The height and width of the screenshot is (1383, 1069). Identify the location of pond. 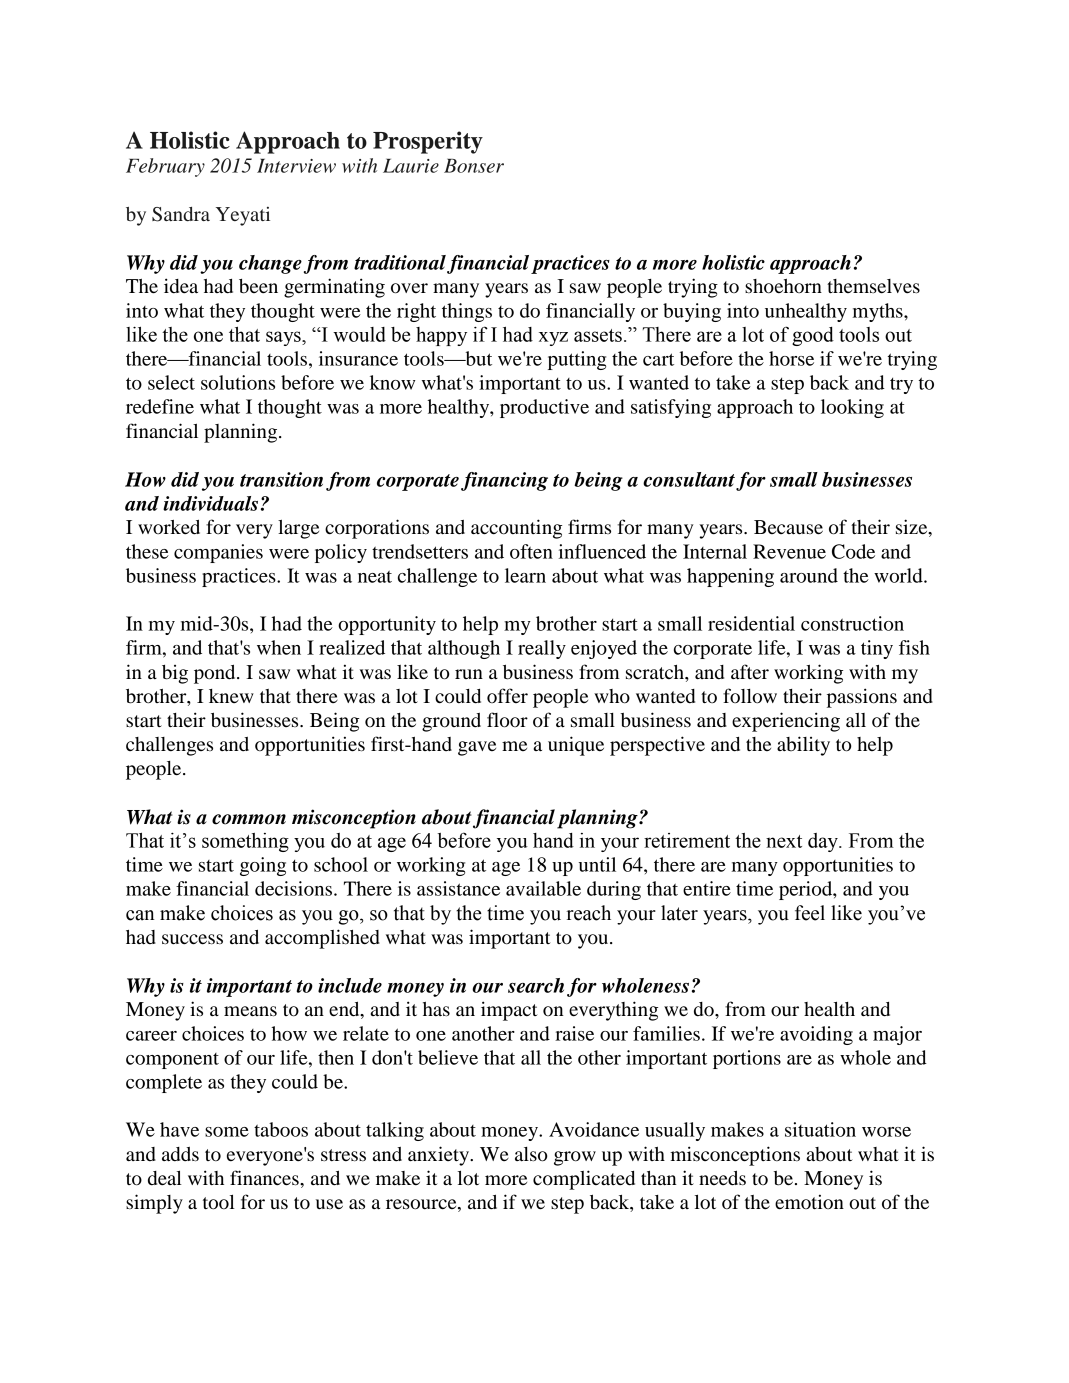
(216, 674).
